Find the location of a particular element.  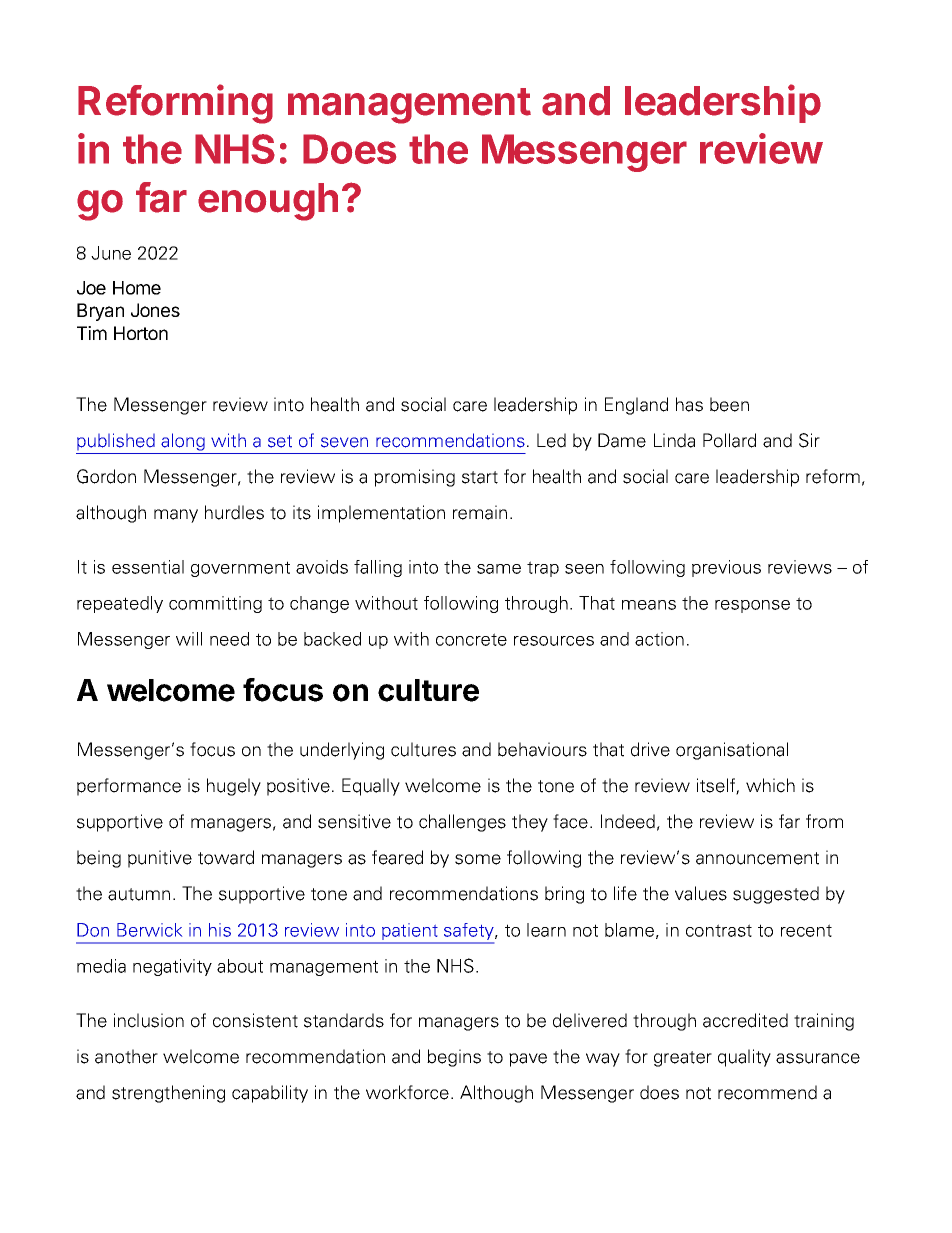

which is located at coordinates (770, 785).
